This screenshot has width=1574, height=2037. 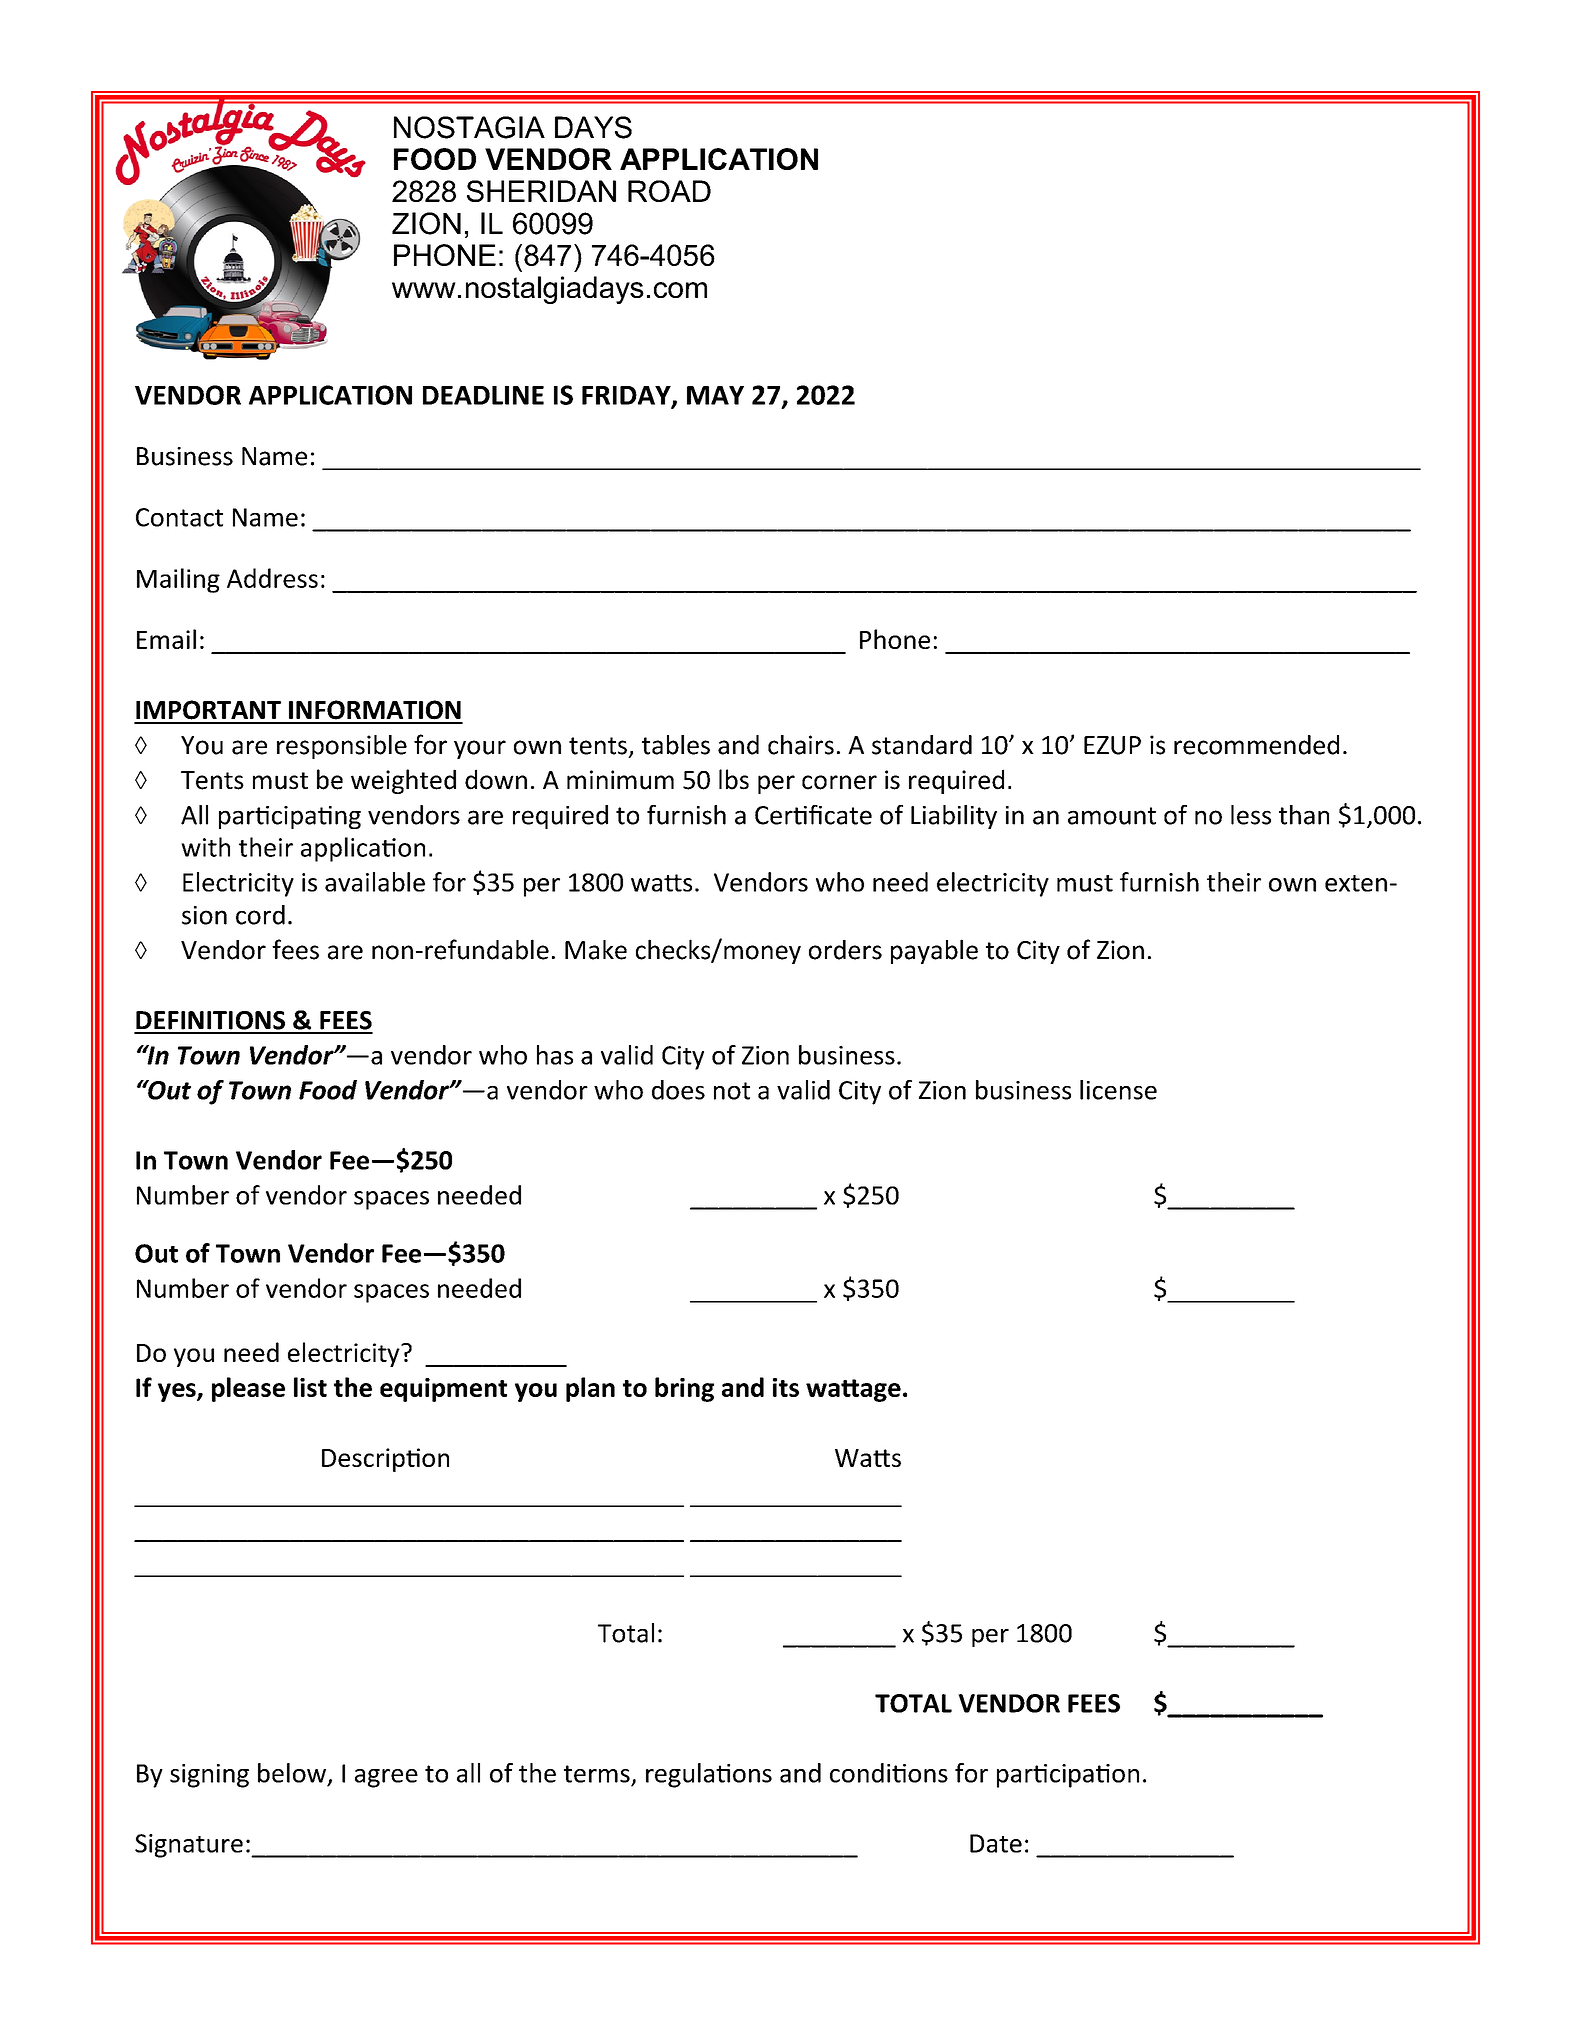 What do you see at coordinates (290, 817) in the screenshot?
I see `participating` at bounding box center [290, 817].
